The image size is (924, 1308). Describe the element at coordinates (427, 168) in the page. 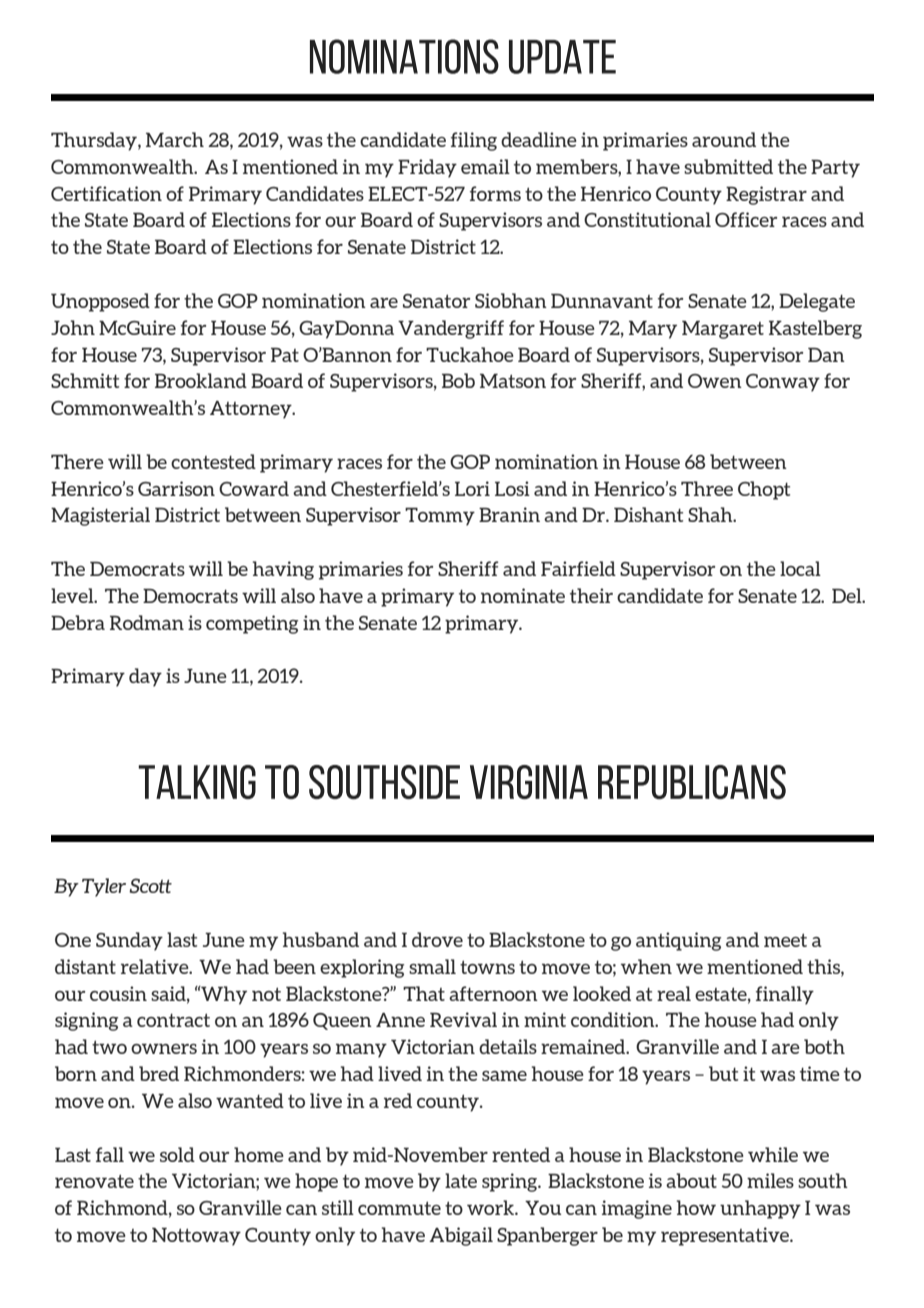

I see `Friday` at that location.
